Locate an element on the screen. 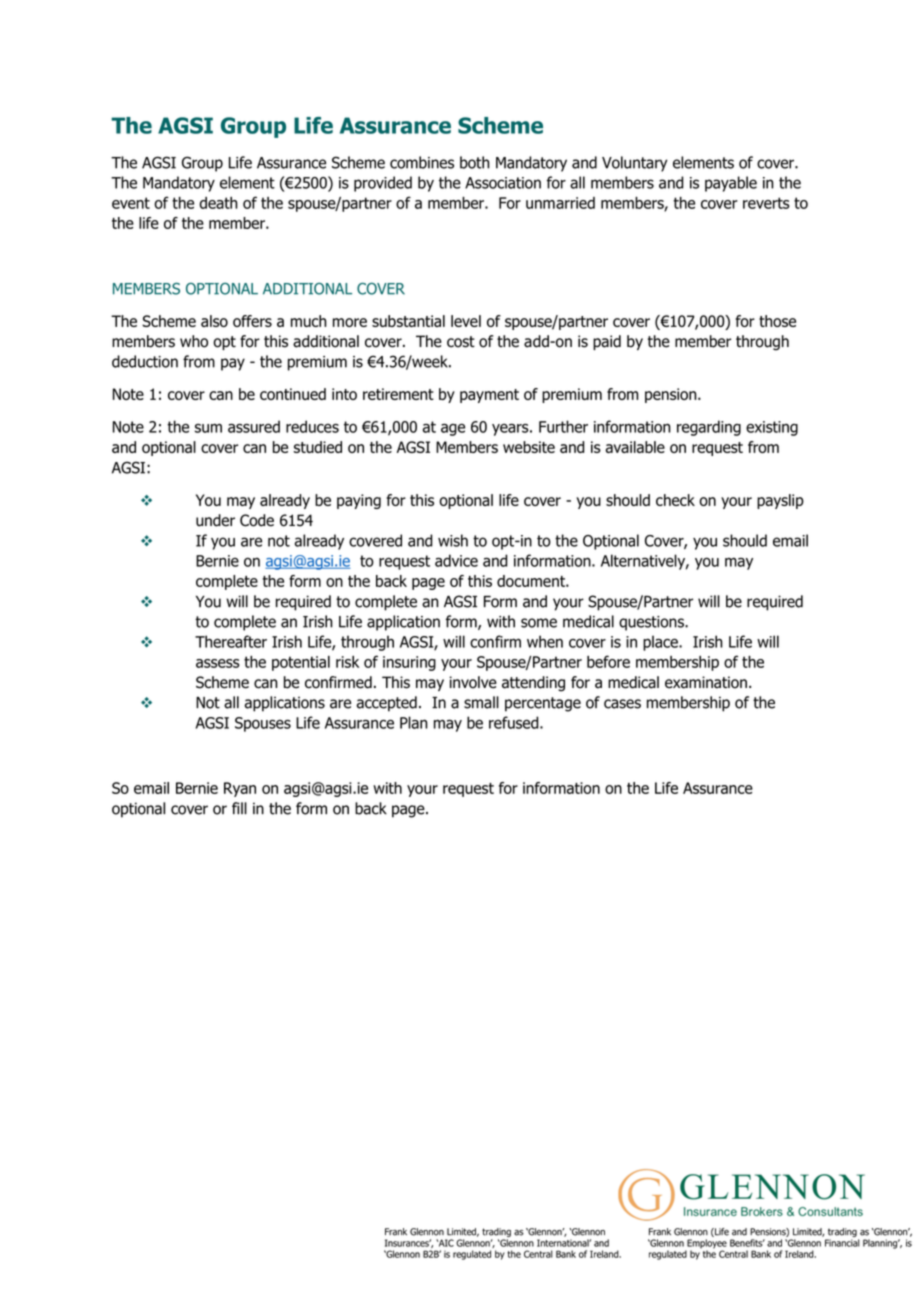 This screenshot has width=924, height=1308. cases is located at coordinates (622, 704).
